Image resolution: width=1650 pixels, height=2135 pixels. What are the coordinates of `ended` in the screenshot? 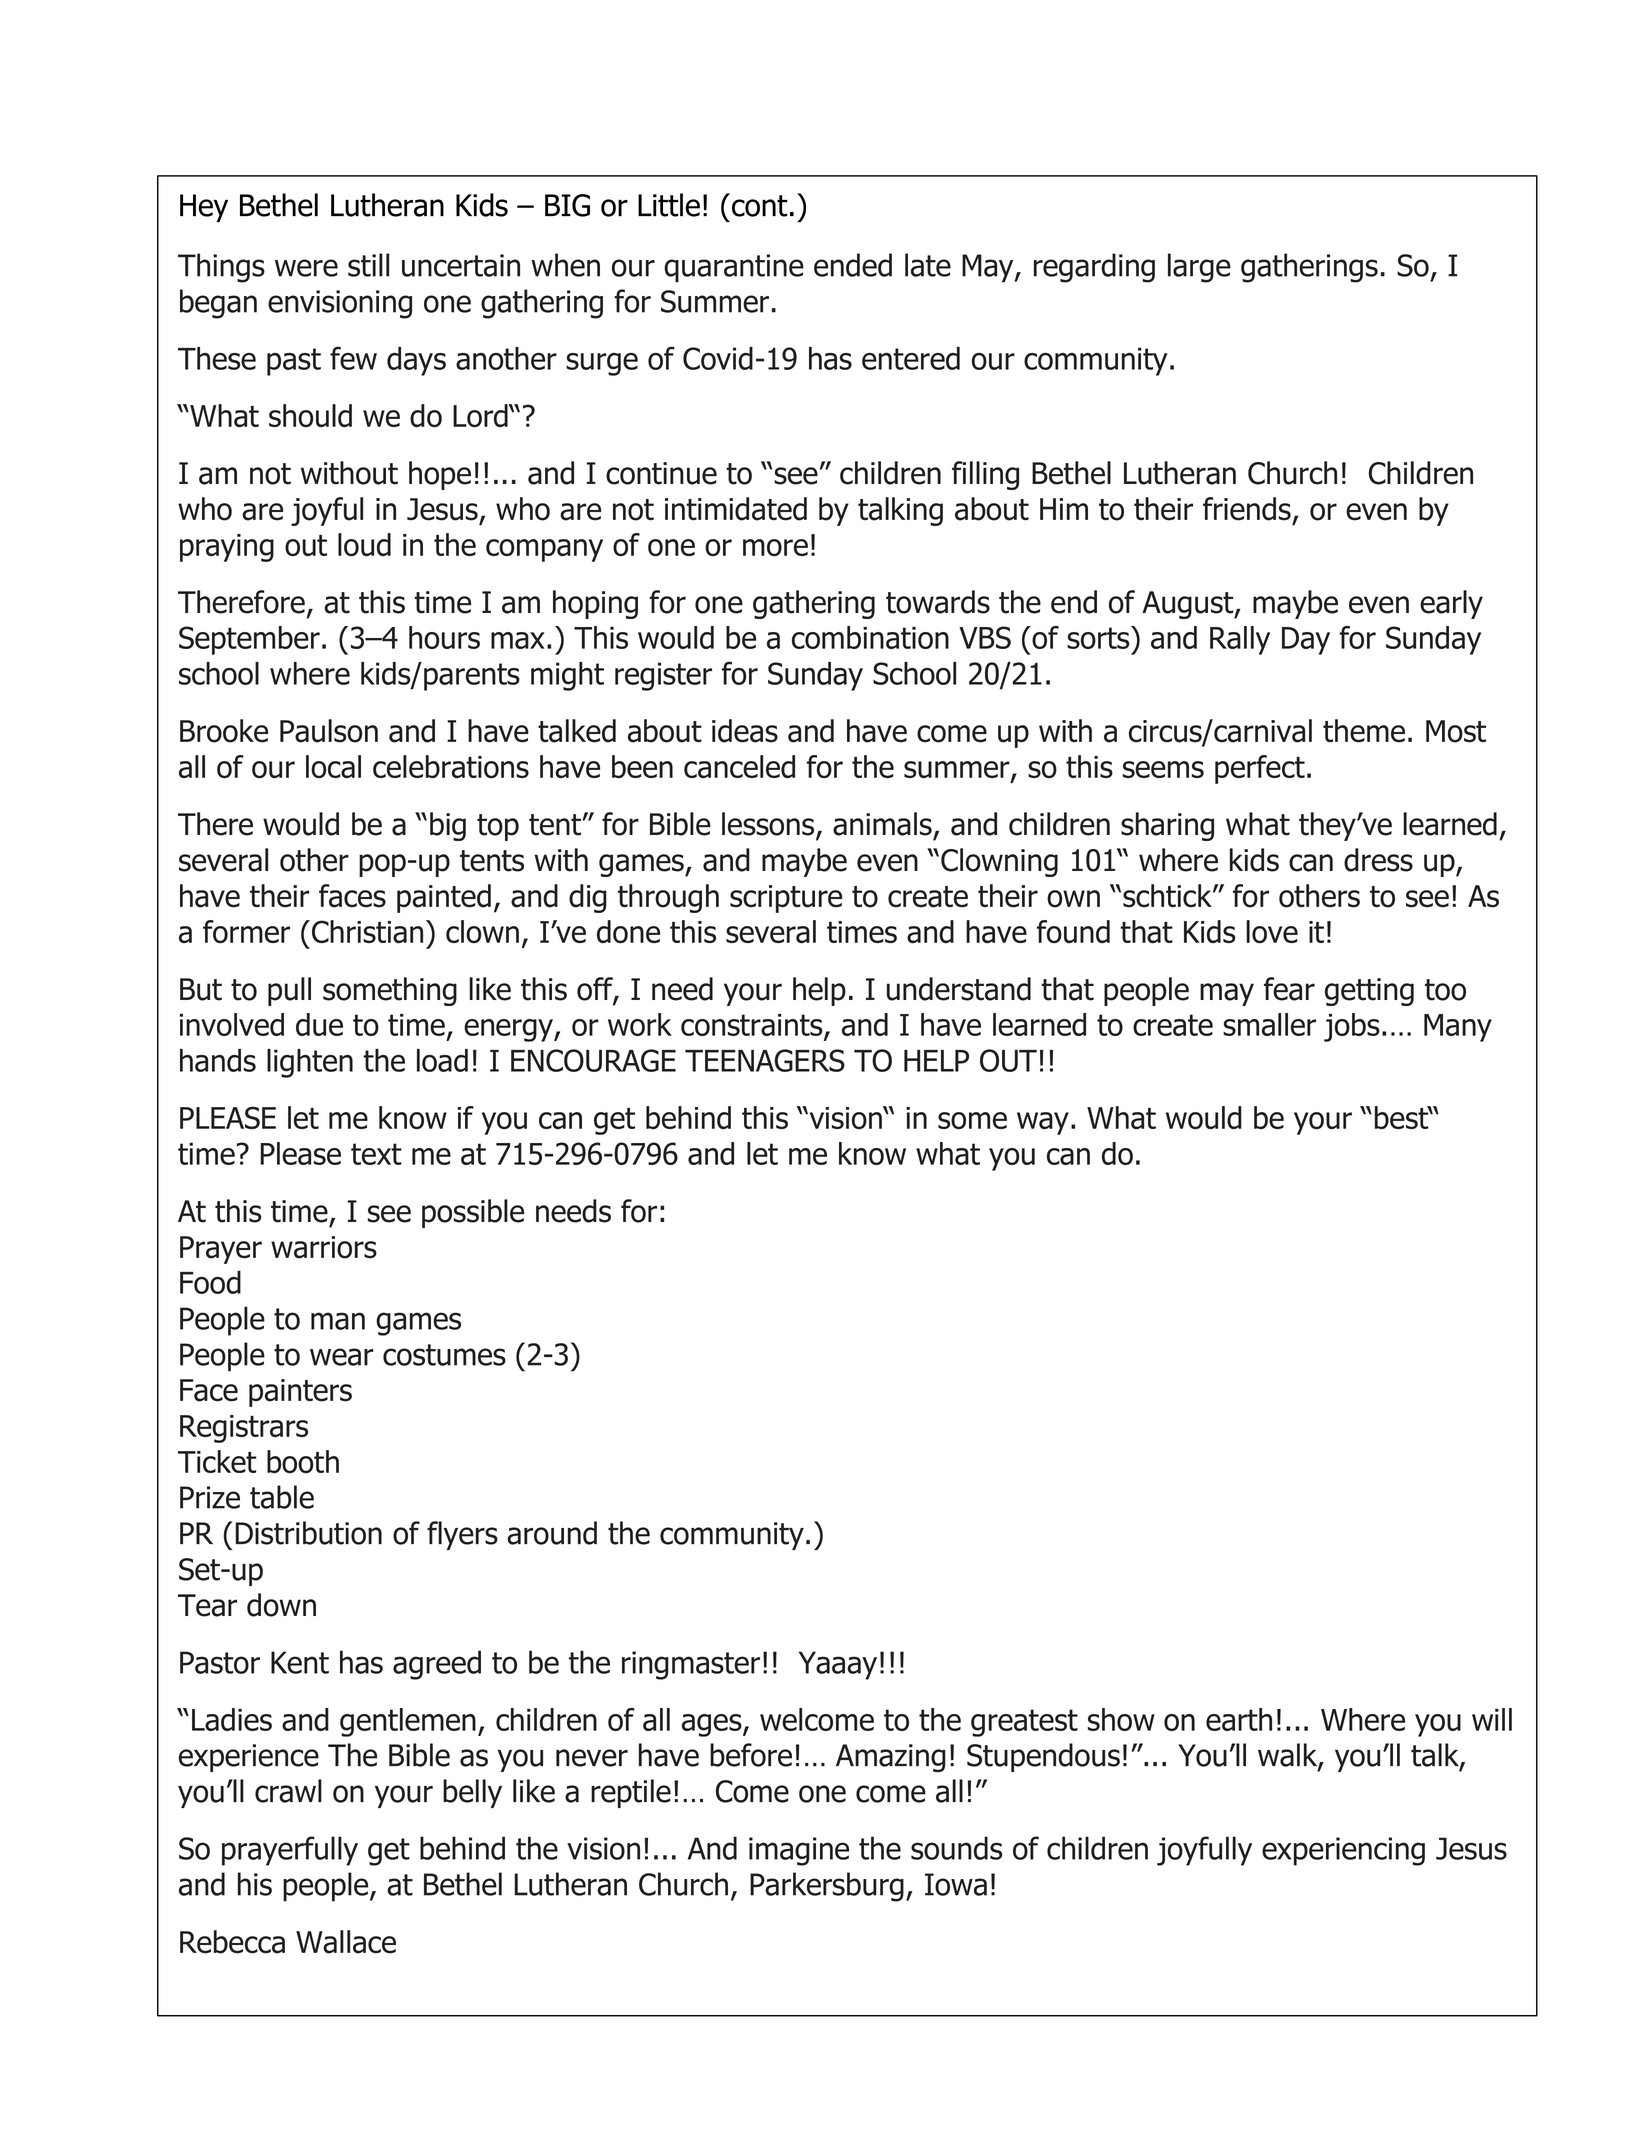 It's located at (853, 265).
